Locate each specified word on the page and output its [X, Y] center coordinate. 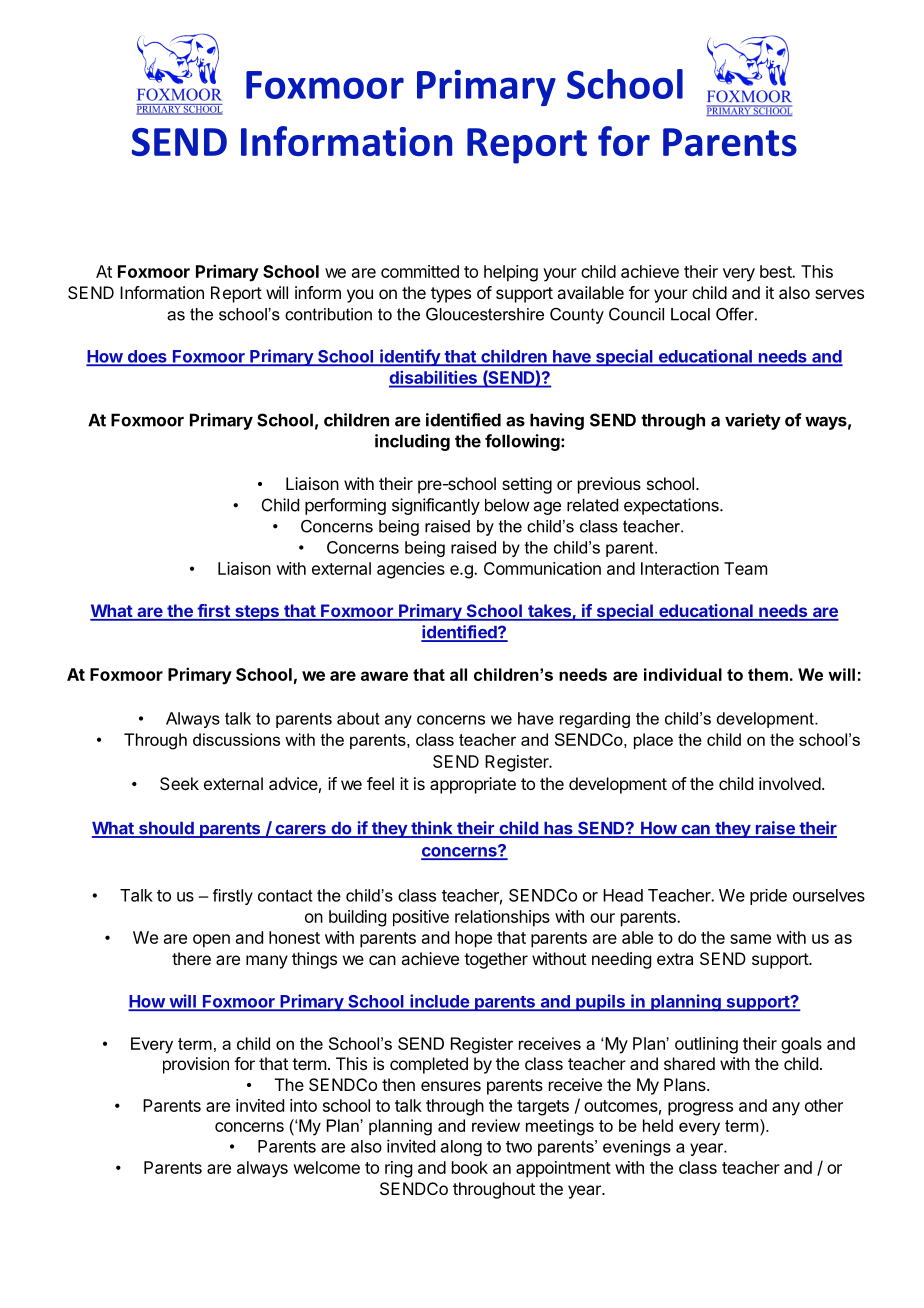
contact [285, 895]
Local [690, 314]
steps [257, 613]
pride [768, 897]
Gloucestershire [485, 314]
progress [700, 1109]
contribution [328, 314]
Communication [542, 568]
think [432, 829]
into [303, 1105]
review [496, 1125]
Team [745, 568]
